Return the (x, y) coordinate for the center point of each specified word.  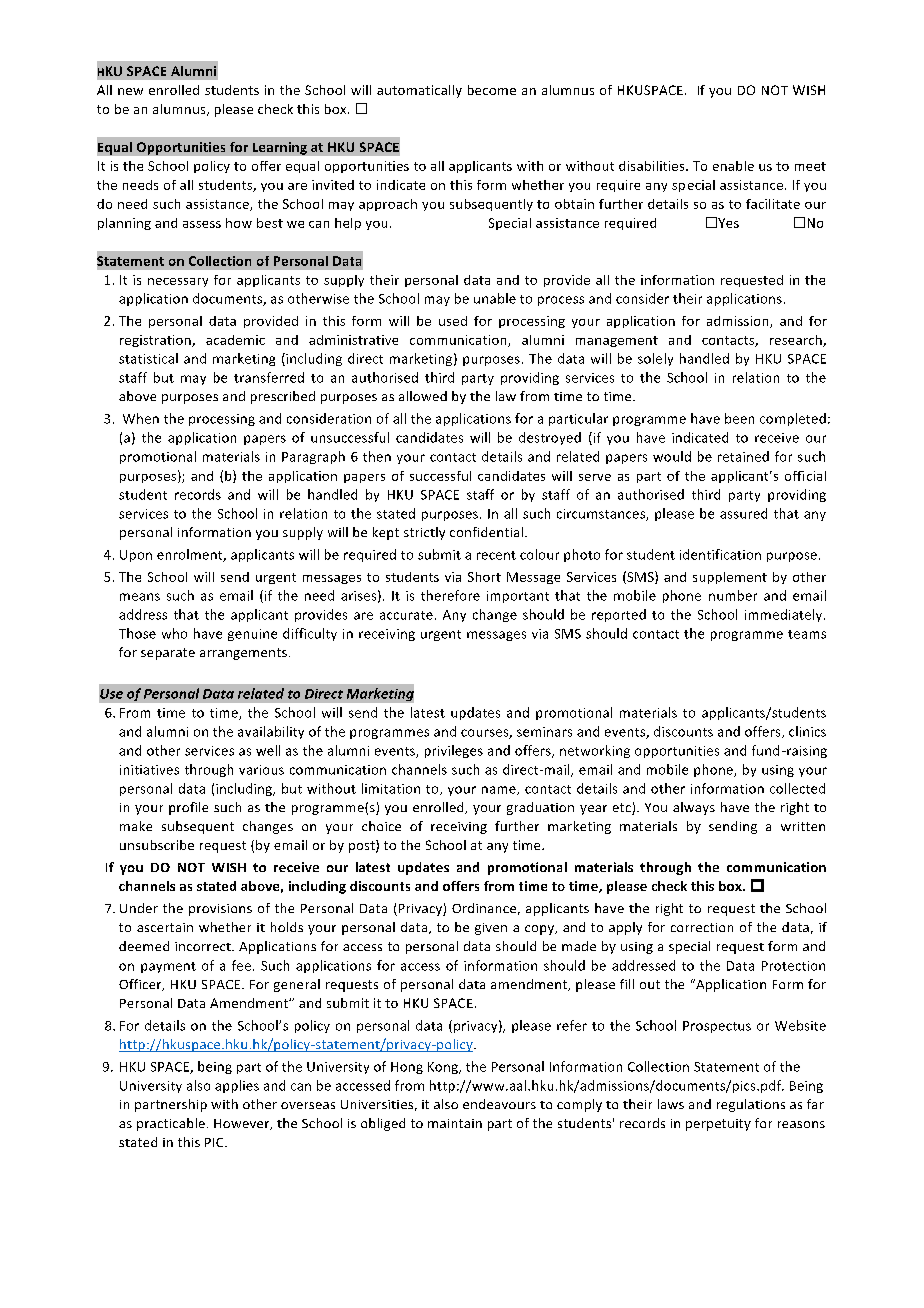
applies (237, 1086)
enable (733, 166)
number (733, 595)
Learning (280, 148)
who (174, 633)
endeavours (499, 1104)
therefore (450, 595)
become (492, 90)
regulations (751, 1105)
